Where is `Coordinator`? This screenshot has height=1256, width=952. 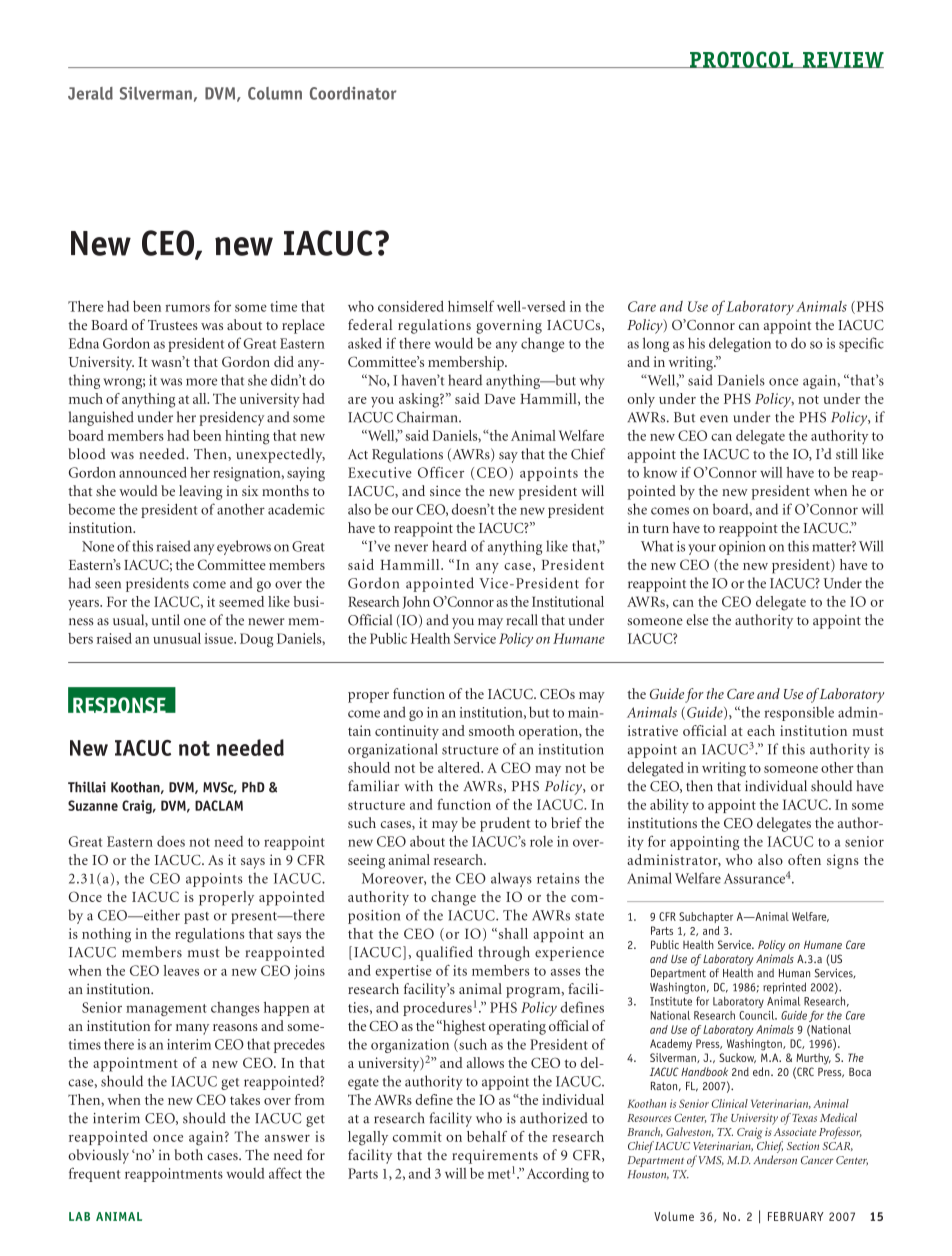 Coordinator is located at coordinates (353, 93).
